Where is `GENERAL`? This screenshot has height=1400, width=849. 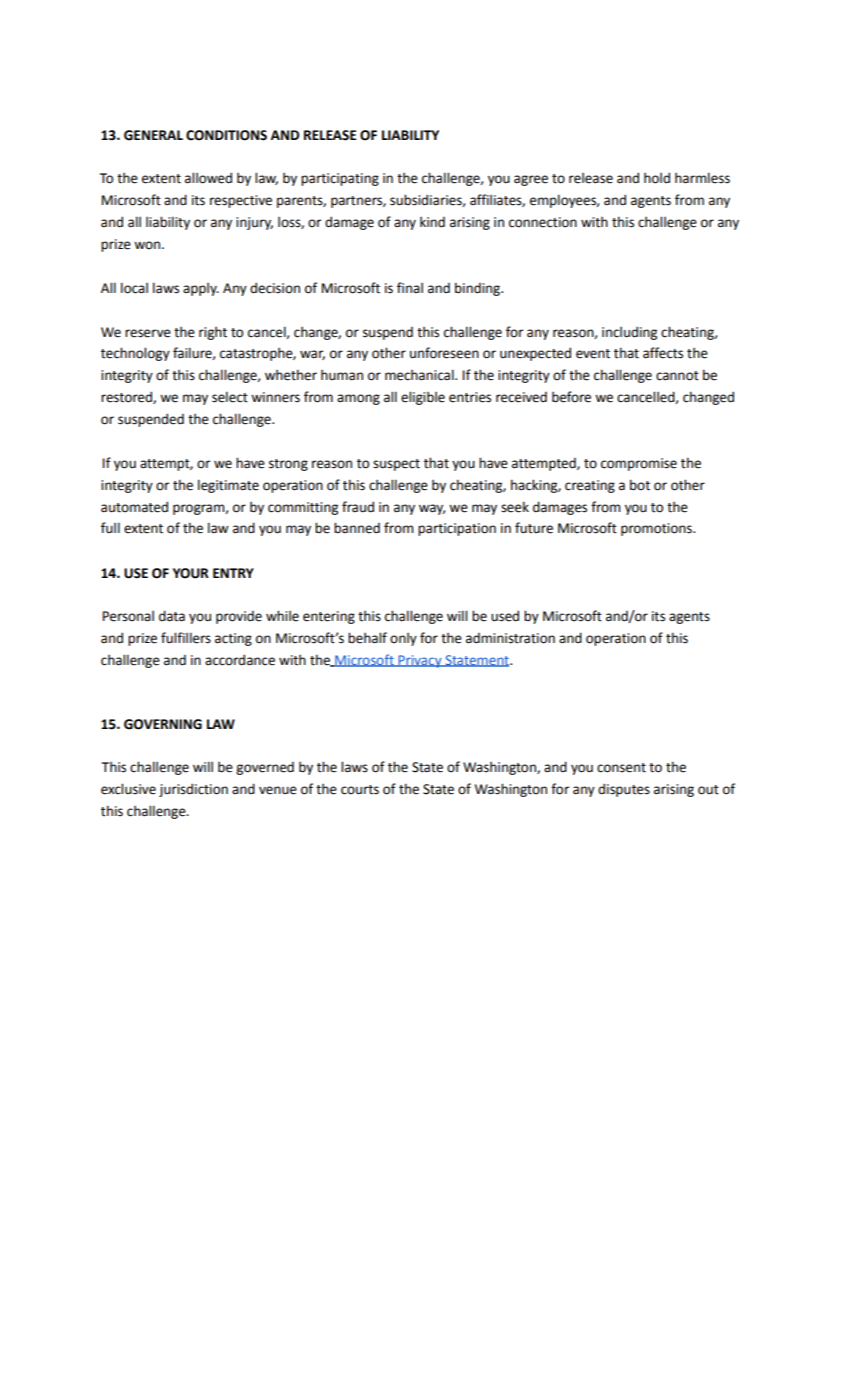
GENERAL is located at coordinates (153, 135).
